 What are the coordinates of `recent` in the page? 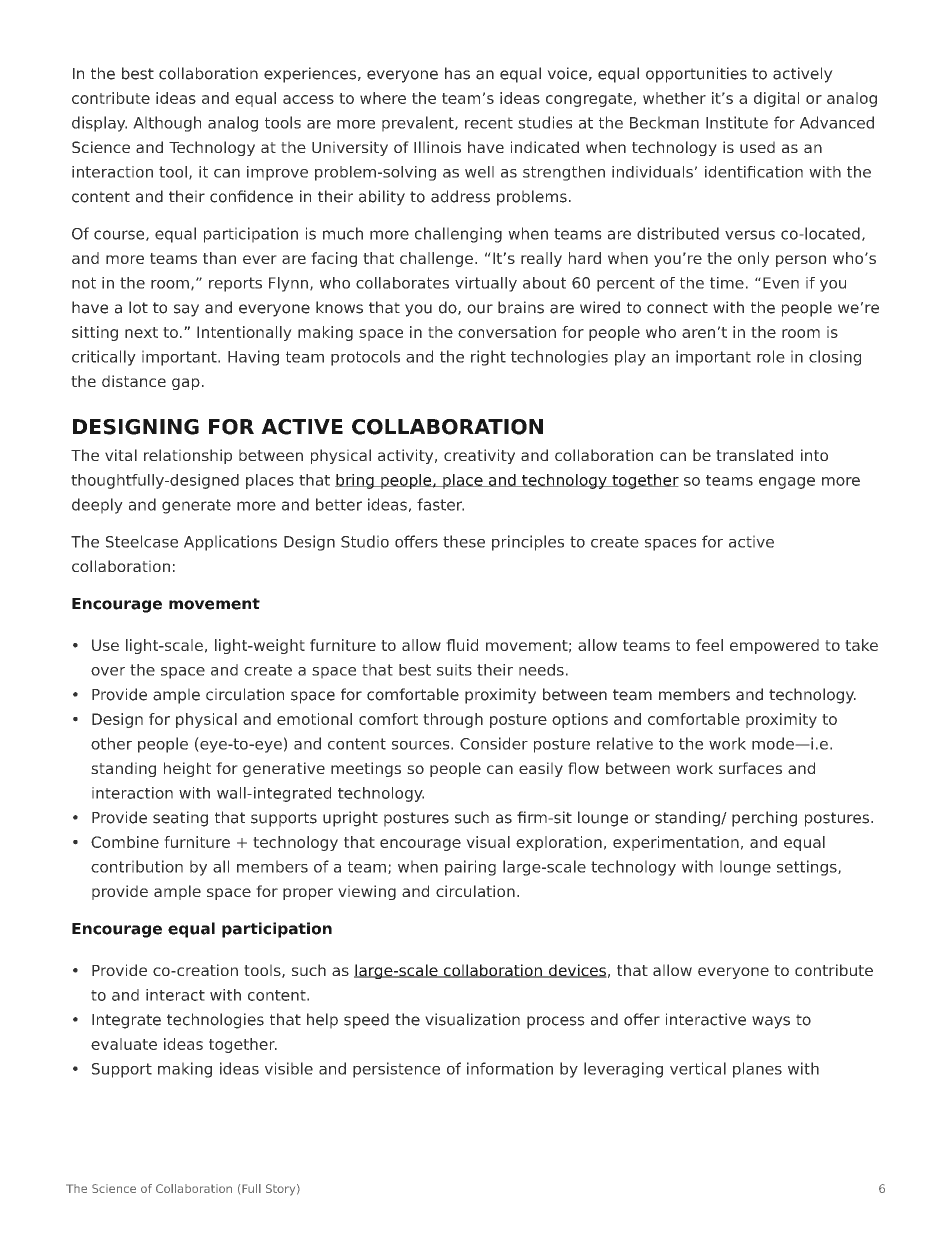 It's located at (489, 123).
